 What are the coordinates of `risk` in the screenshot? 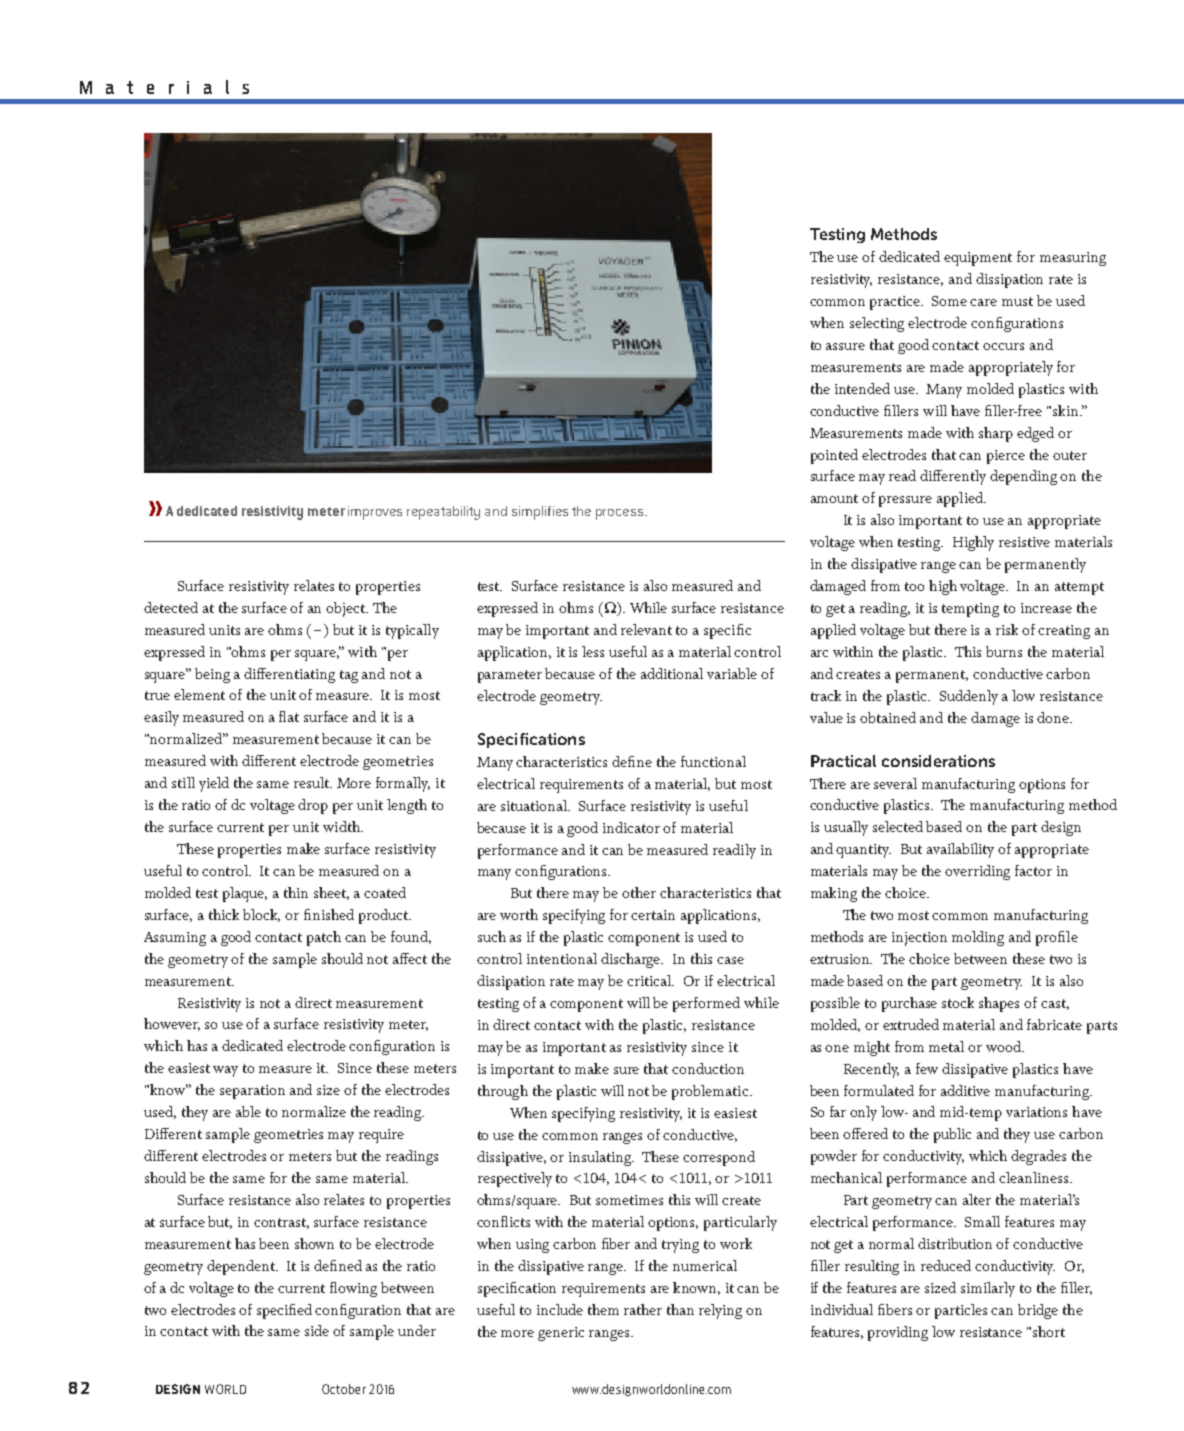 It's located at (1007, 629).
